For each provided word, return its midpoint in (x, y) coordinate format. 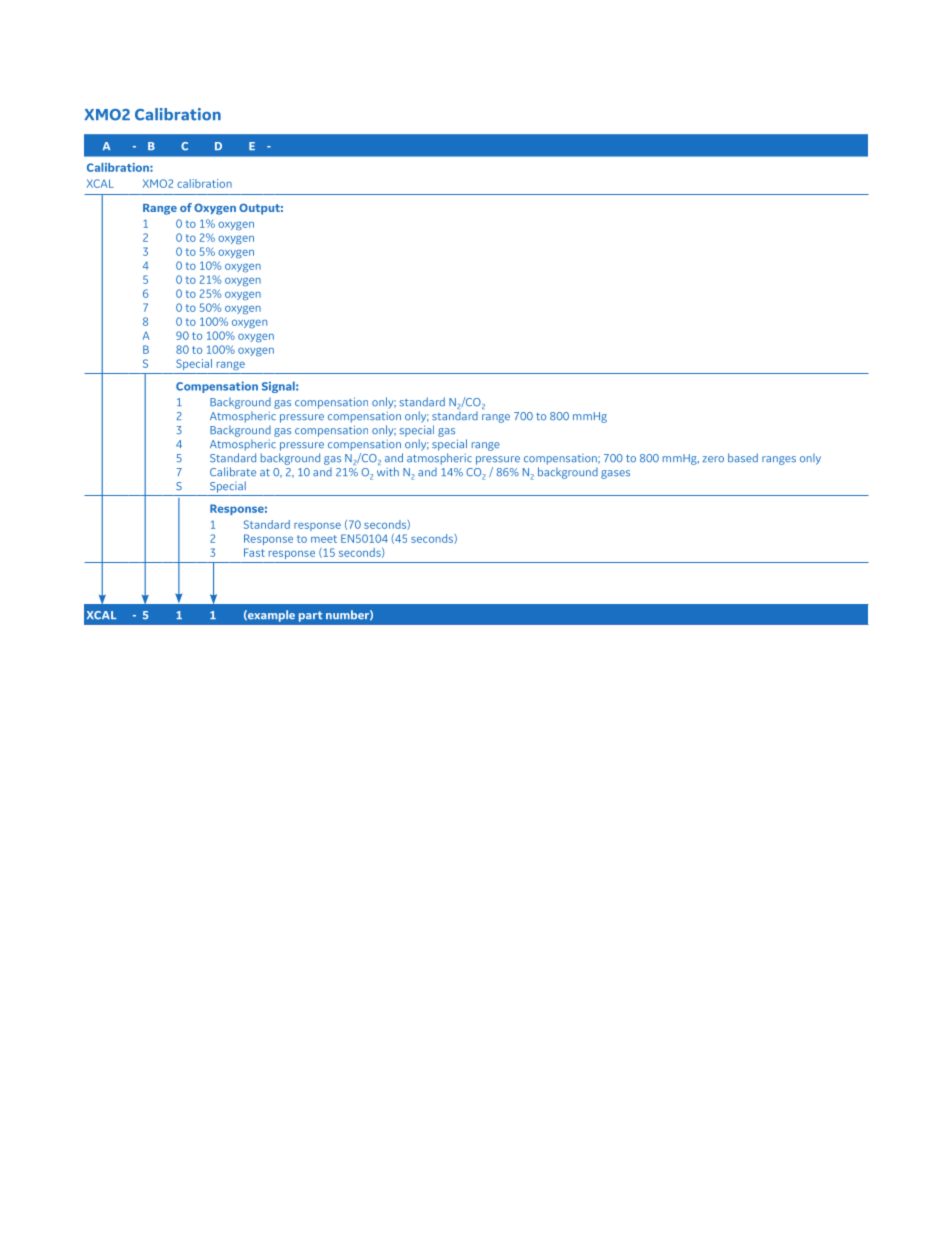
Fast (254, 552)
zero (713, 459)
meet (324, 539)
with (388, 472)
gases (615, 474)
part (310, 616)
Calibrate (233, 472)
